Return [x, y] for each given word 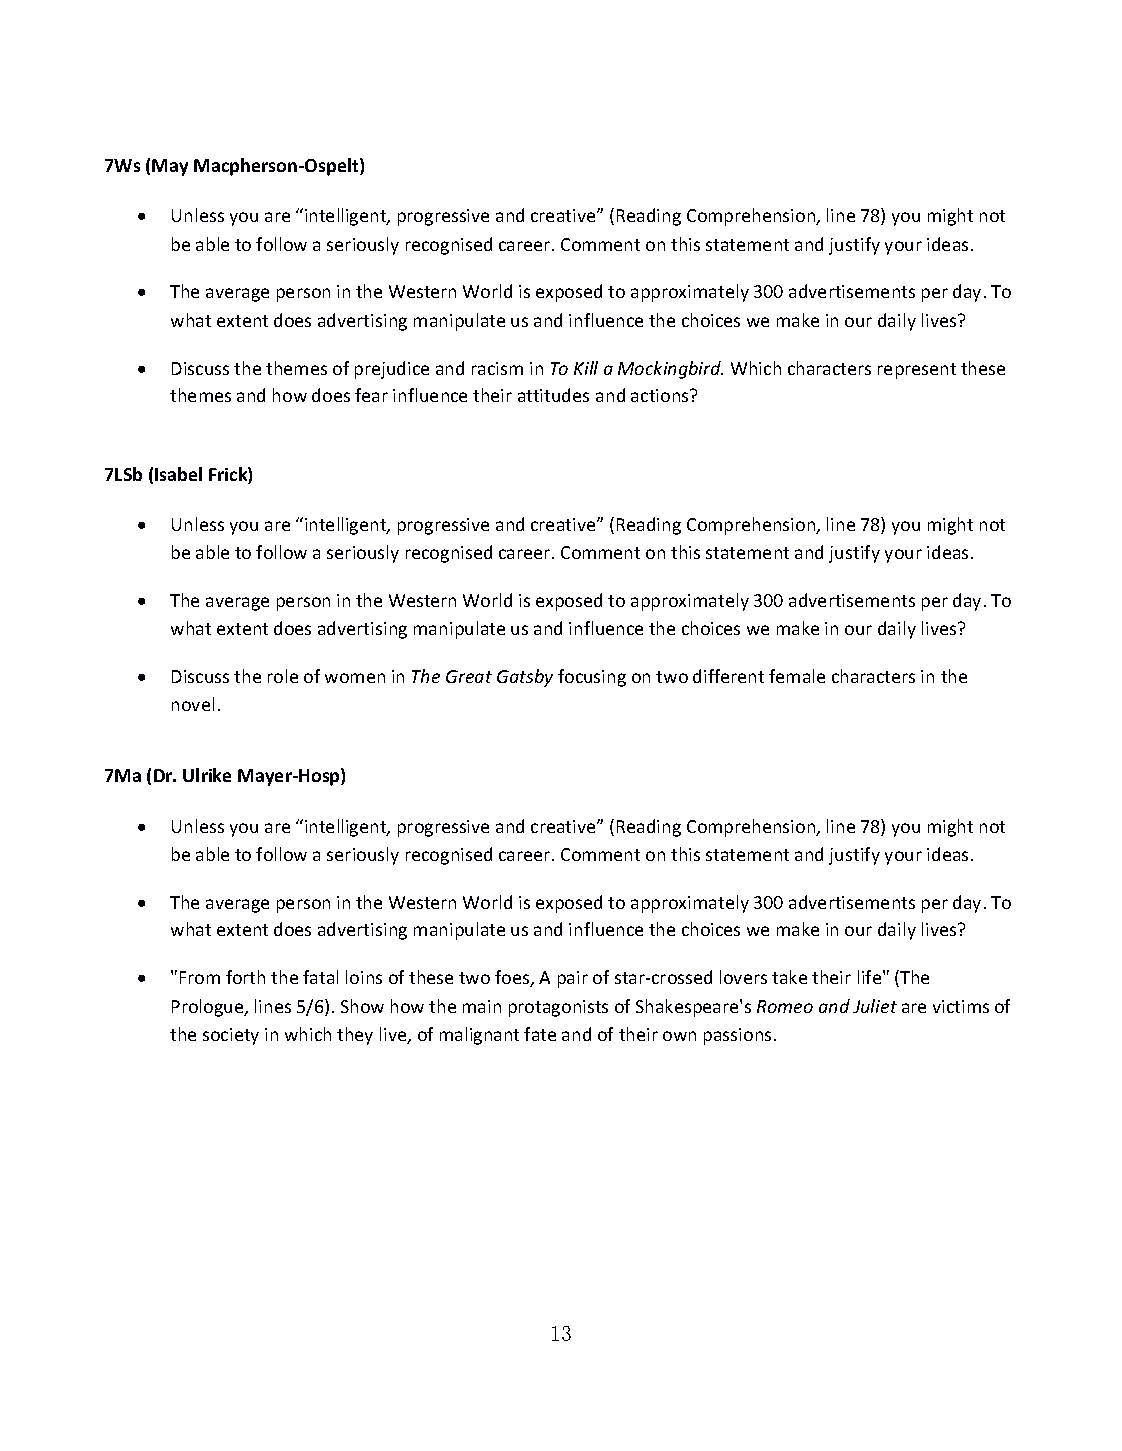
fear [371, 395]
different [728, 676]
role [283, 676]
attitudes [553, 395]
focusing [592, 678]
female [797, 676]
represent [917, 371]
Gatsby [525, 678]
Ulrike [207, 775]
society [231, 1036]
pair [573, 979]
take [789, 977]
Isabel [178, 474]
